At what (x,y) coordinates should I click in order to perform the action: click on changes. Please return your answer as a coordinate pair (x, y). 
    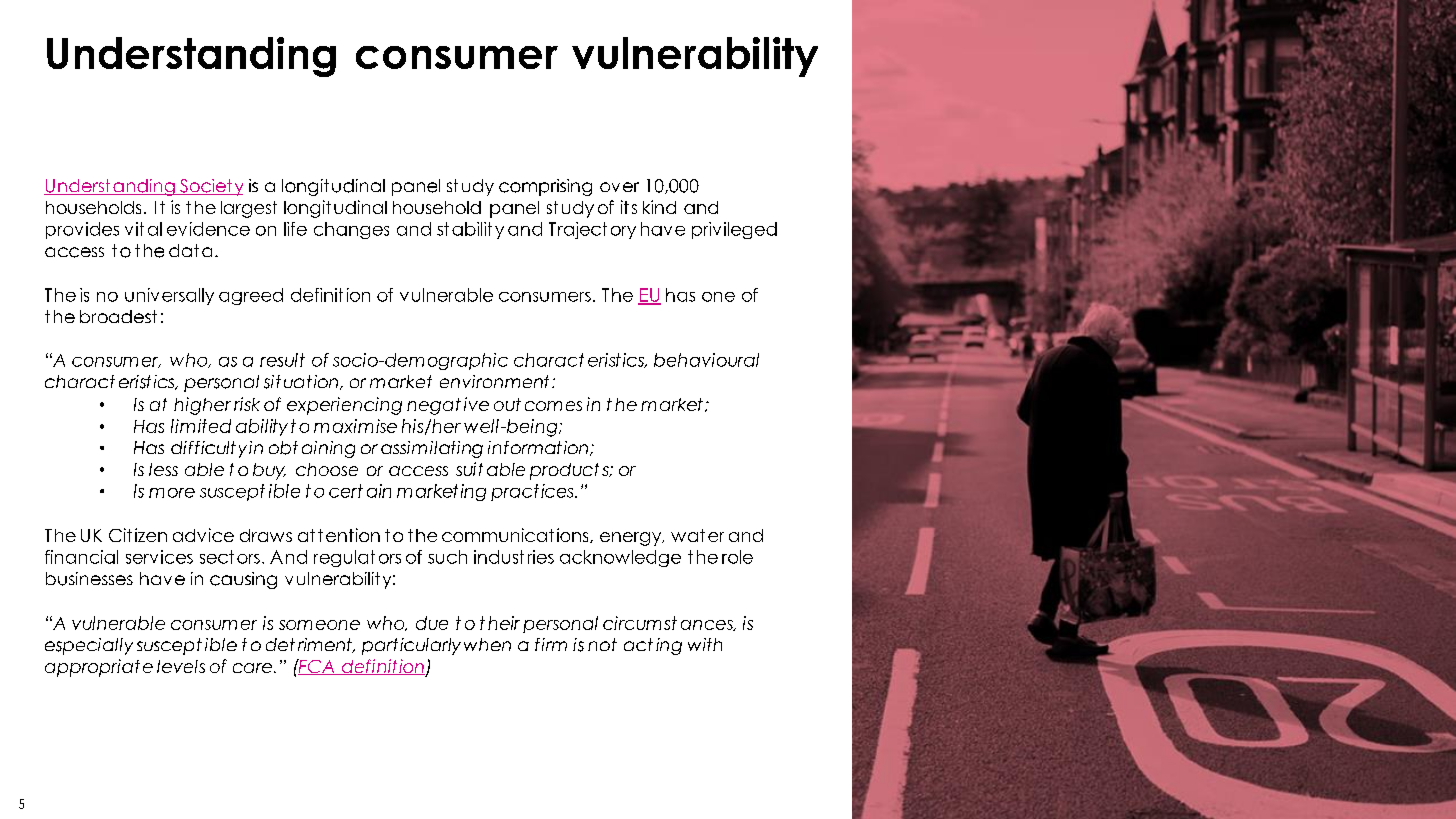
    Looking at the image, I should click on (351, 230).
